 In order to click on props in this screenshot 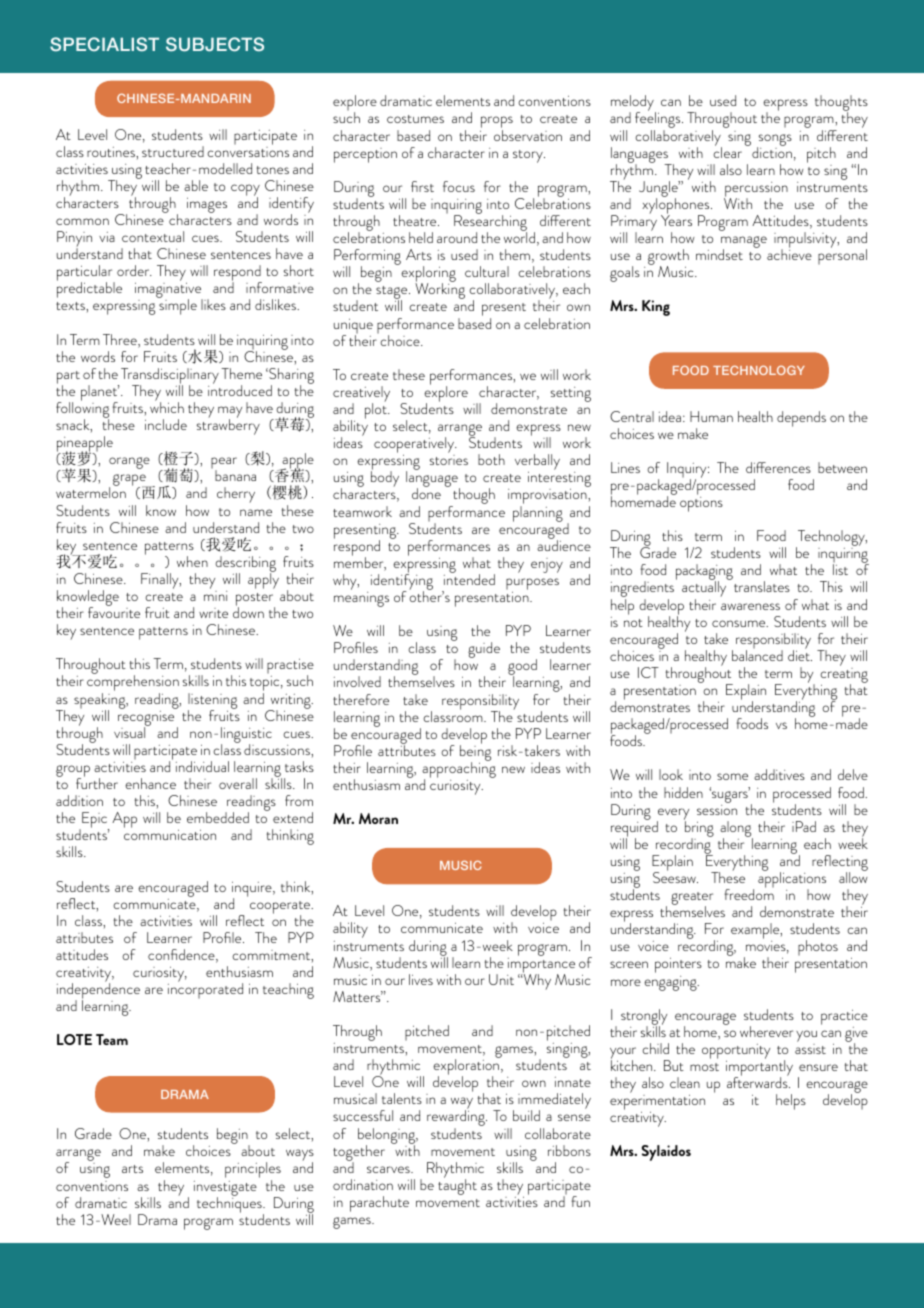, I will do `click(497, 123)`.
